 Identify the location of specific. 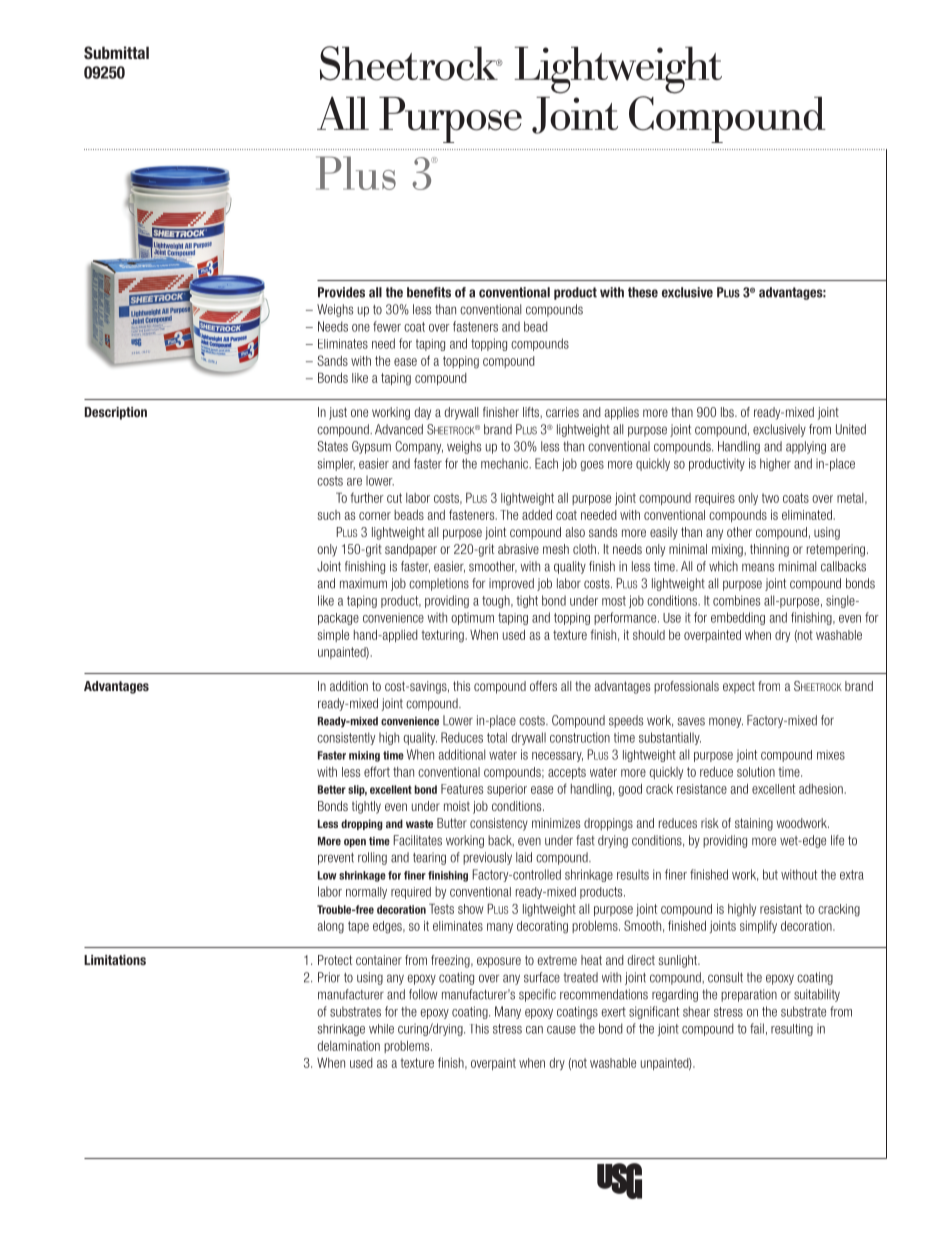
(537, 995).
